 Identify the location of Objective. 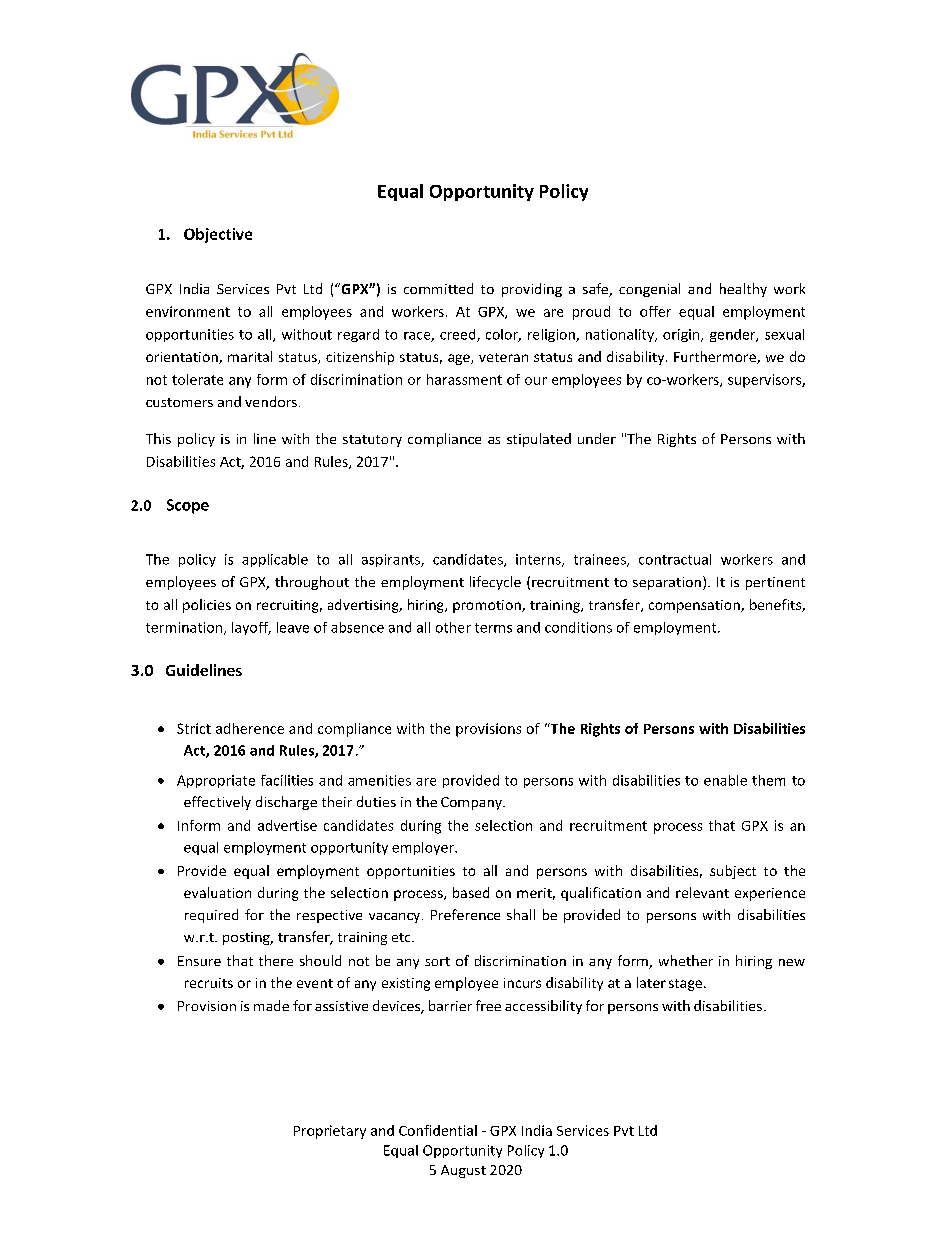
(218, 235).
